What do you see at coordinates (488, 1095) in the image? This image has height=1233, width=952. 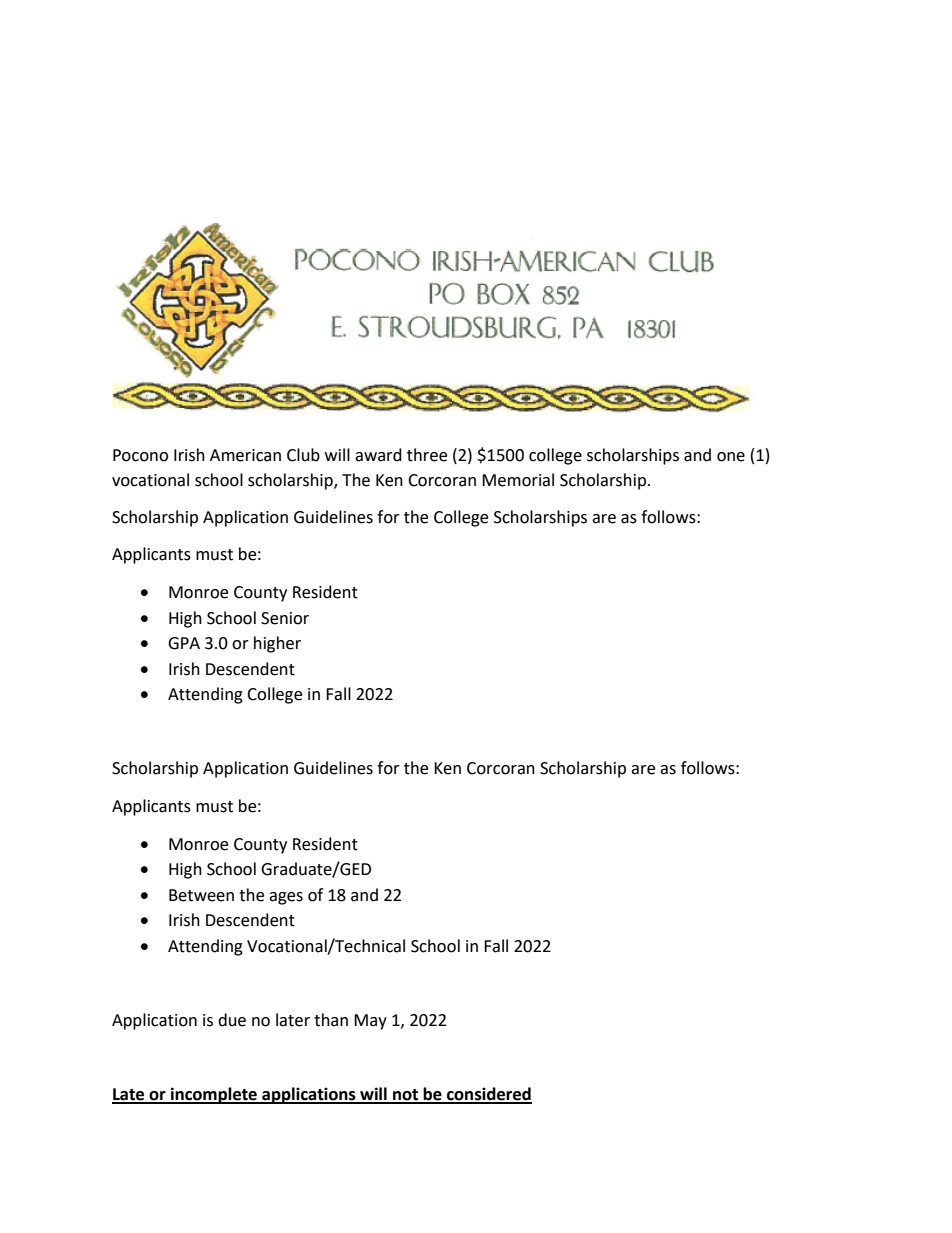 I see `considered` at bounding box center [488, 1095].
